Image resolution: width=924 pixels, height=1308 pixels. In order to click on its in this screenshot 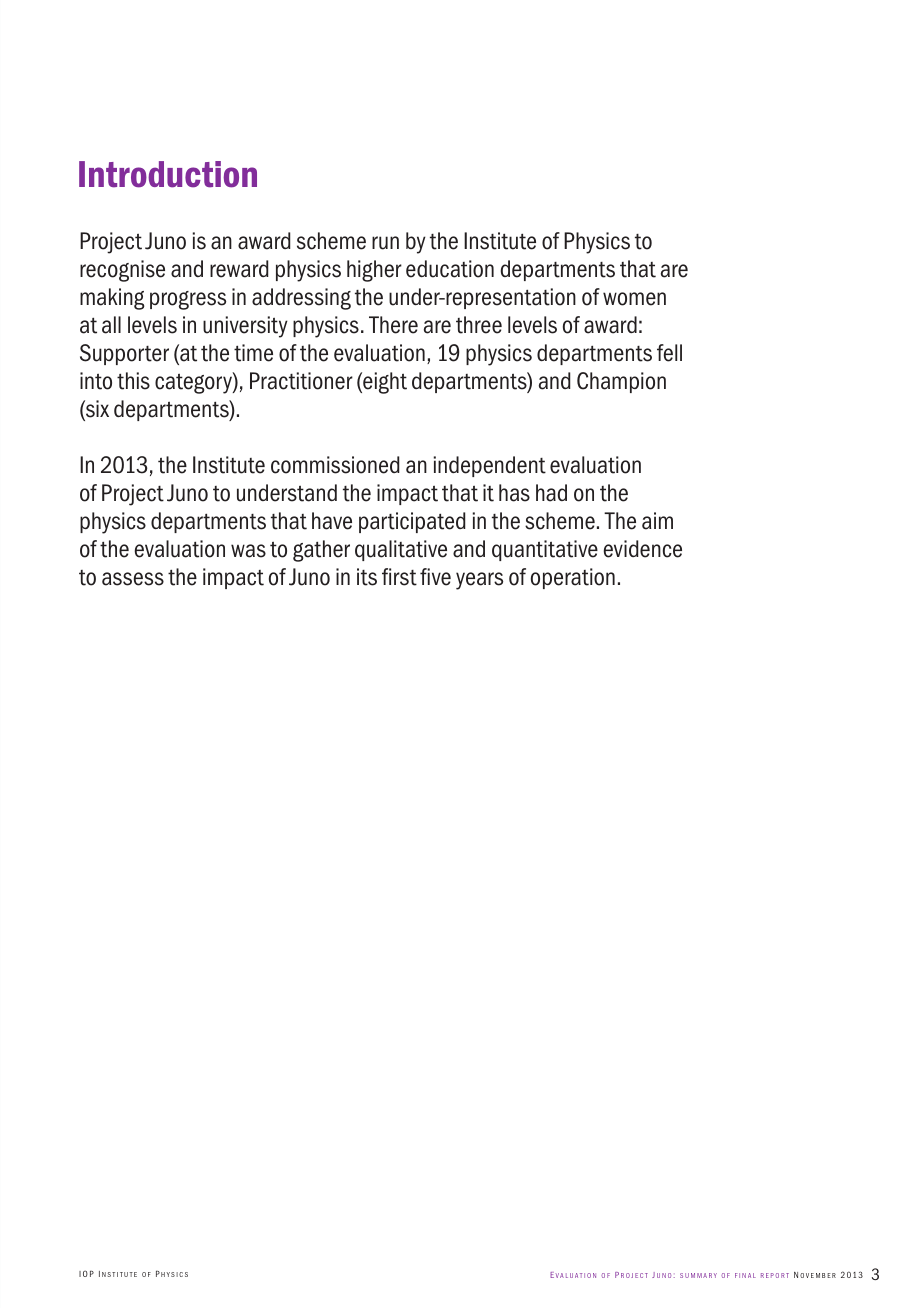, I will do `click(367, 577)`.
